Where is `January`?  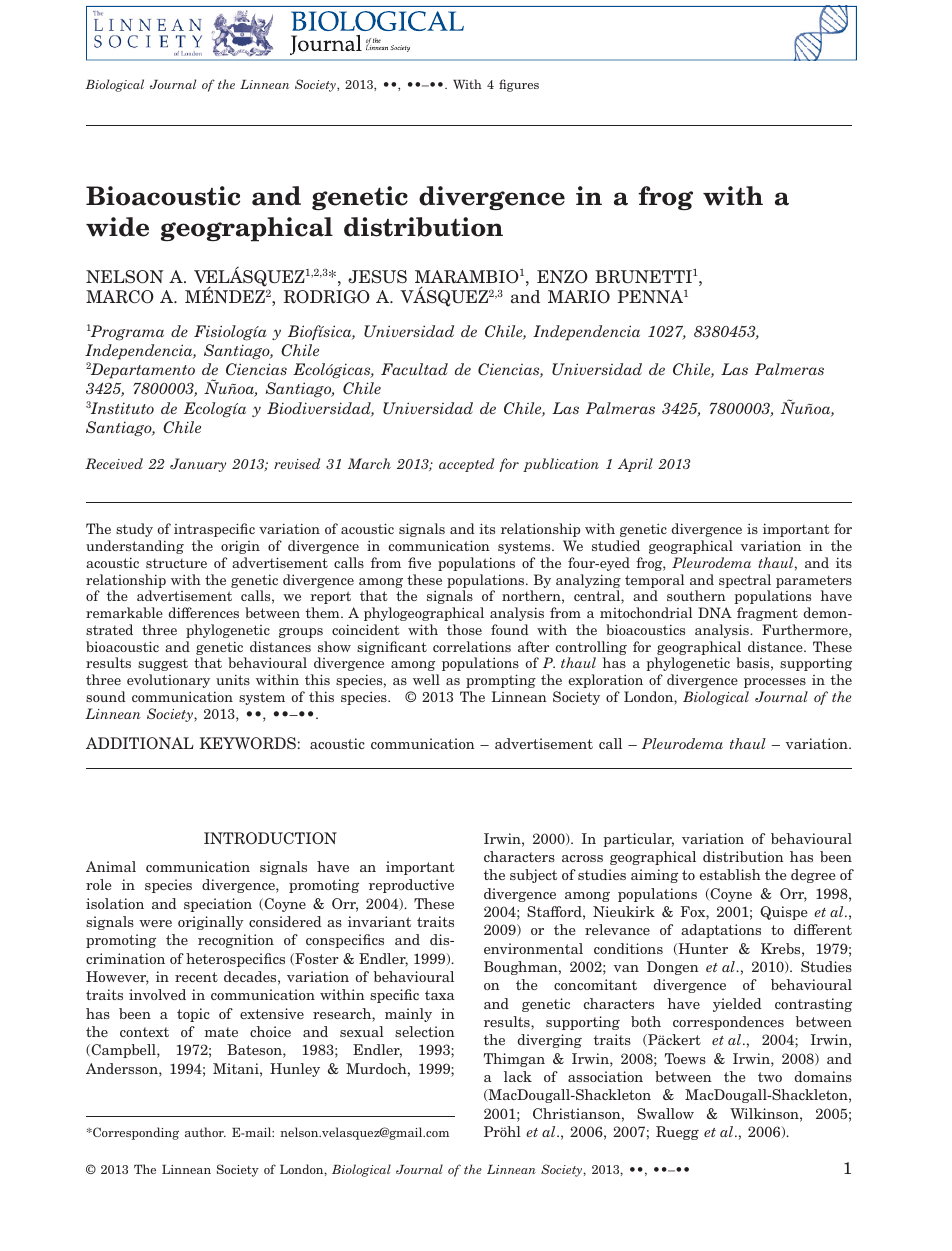
January is located at coordinates (198, 465).
